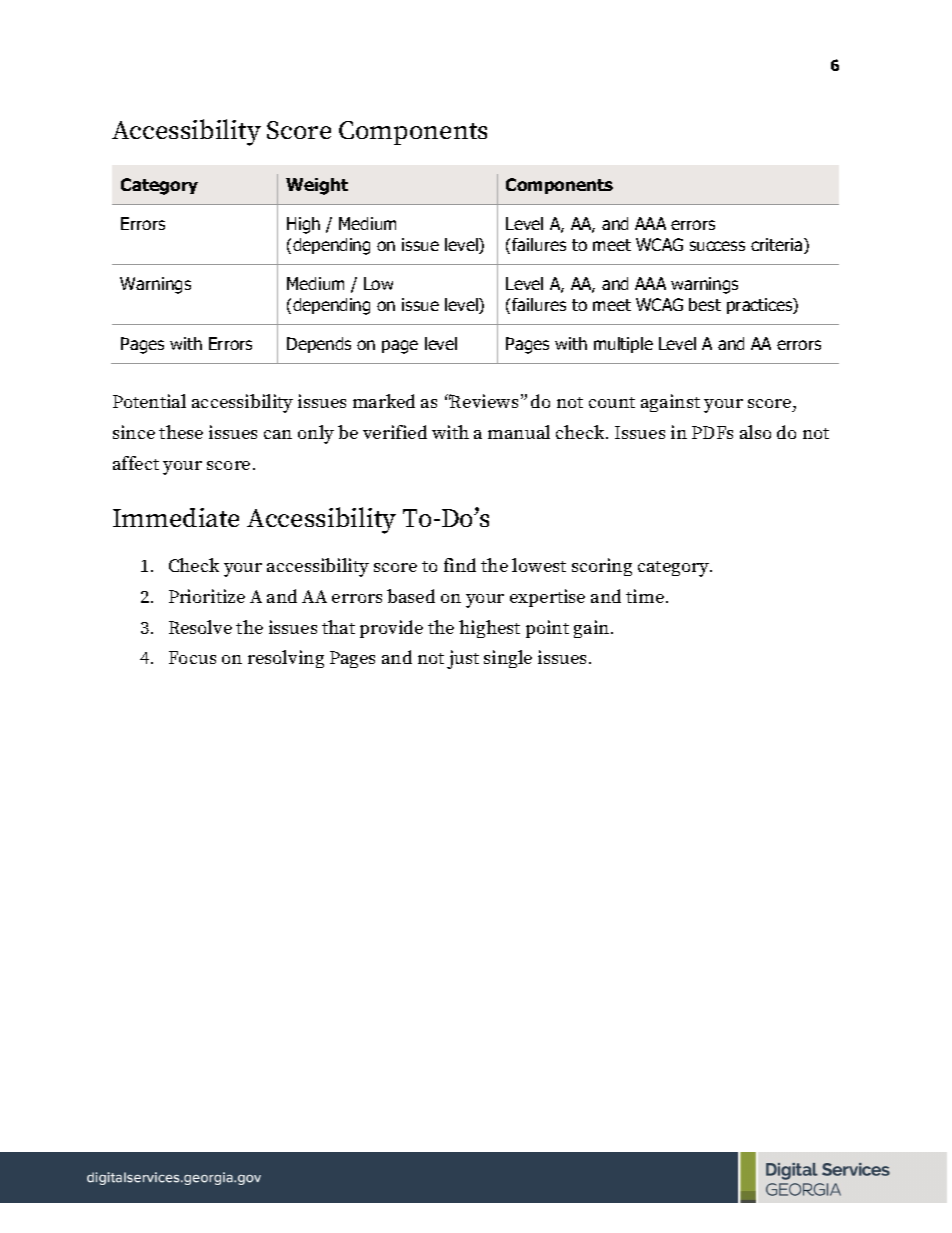 Image resolution: width=952 pixels, height=1233 pixels. Describe the element at coordinates (460, 565) in the image. I see `find` at that location.
